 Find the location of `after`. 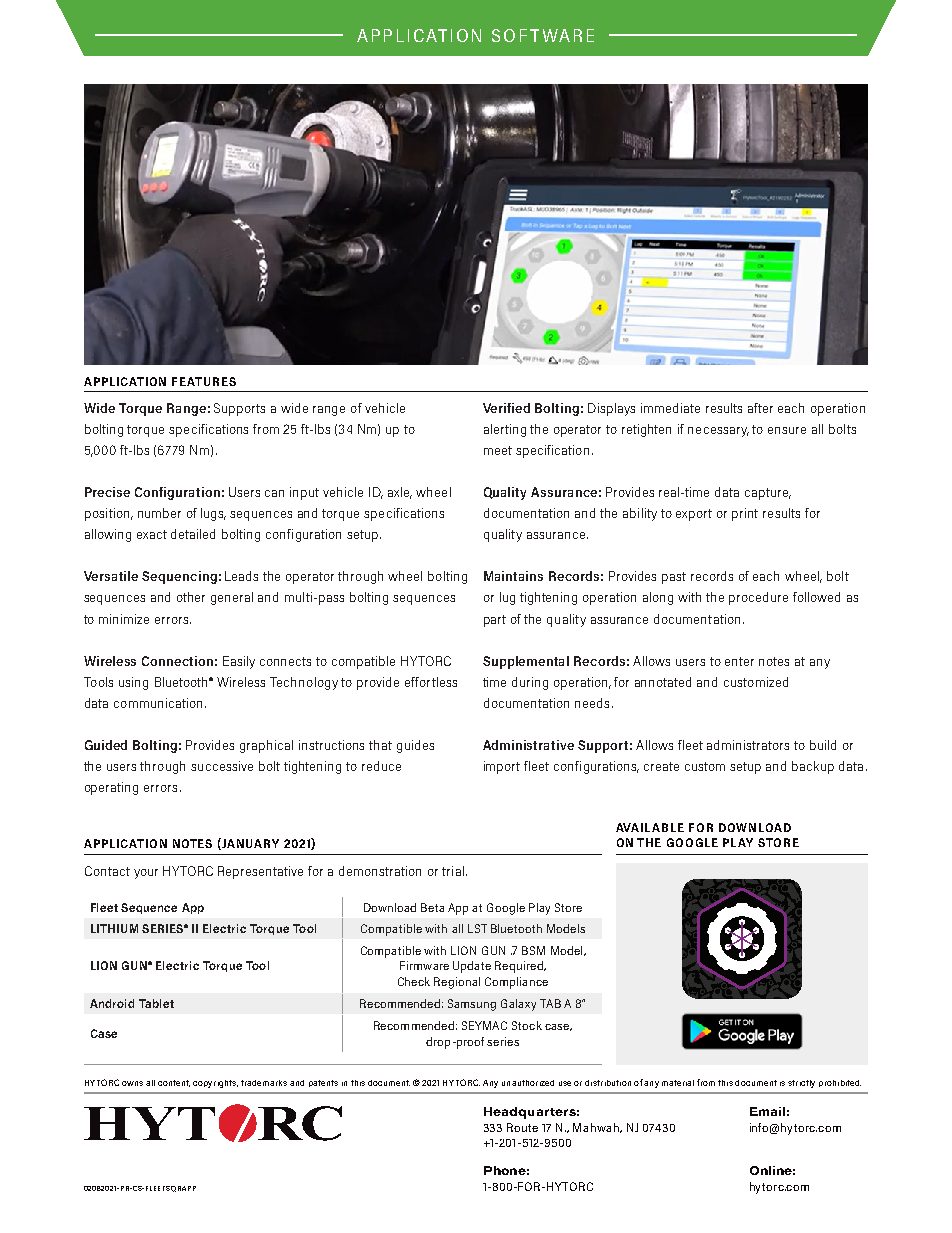

after is located at coordinates (760, 408).
